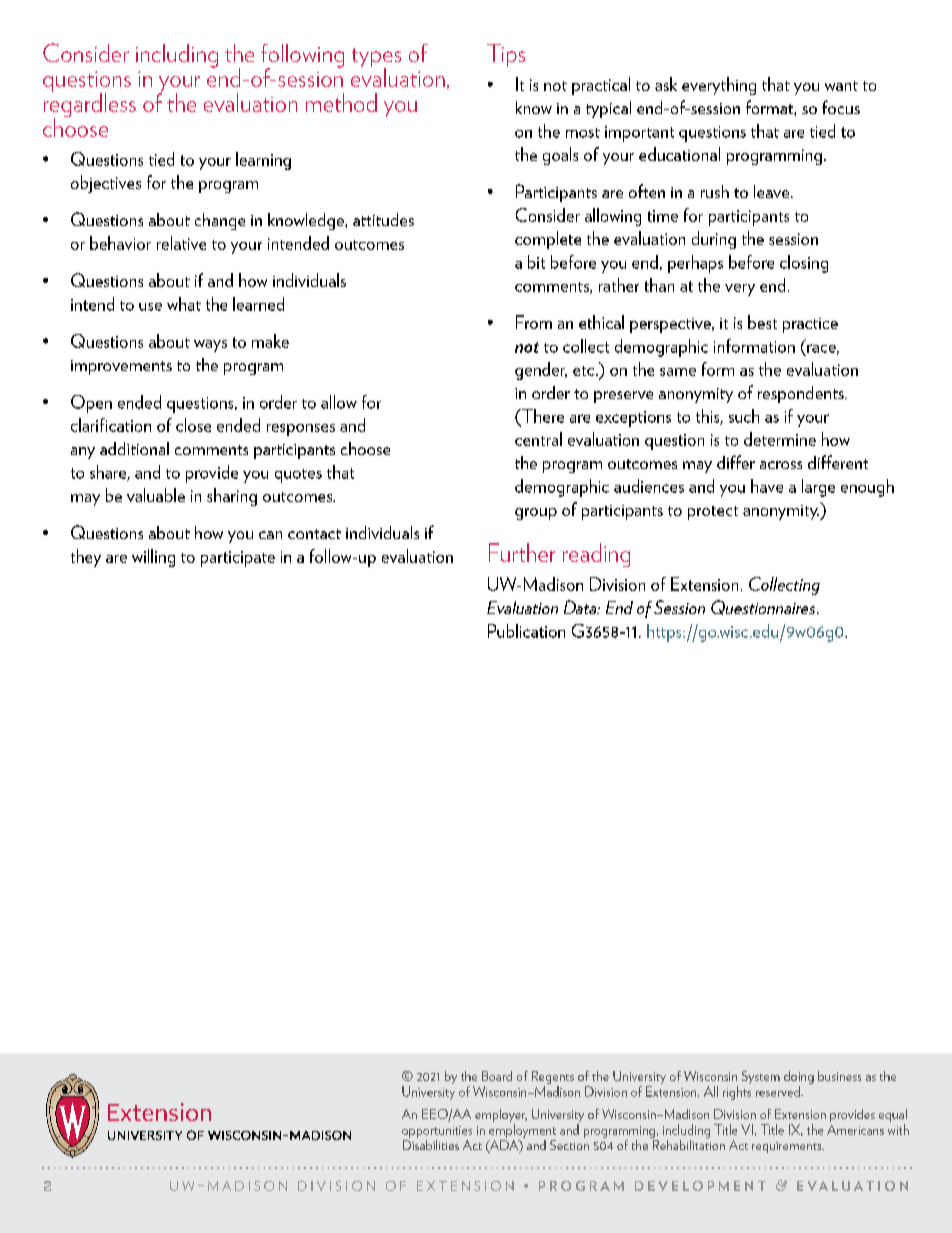 Image resolution: width=952 pixels, height=1233 pixels. I want to click on close, so click(193, 425).
